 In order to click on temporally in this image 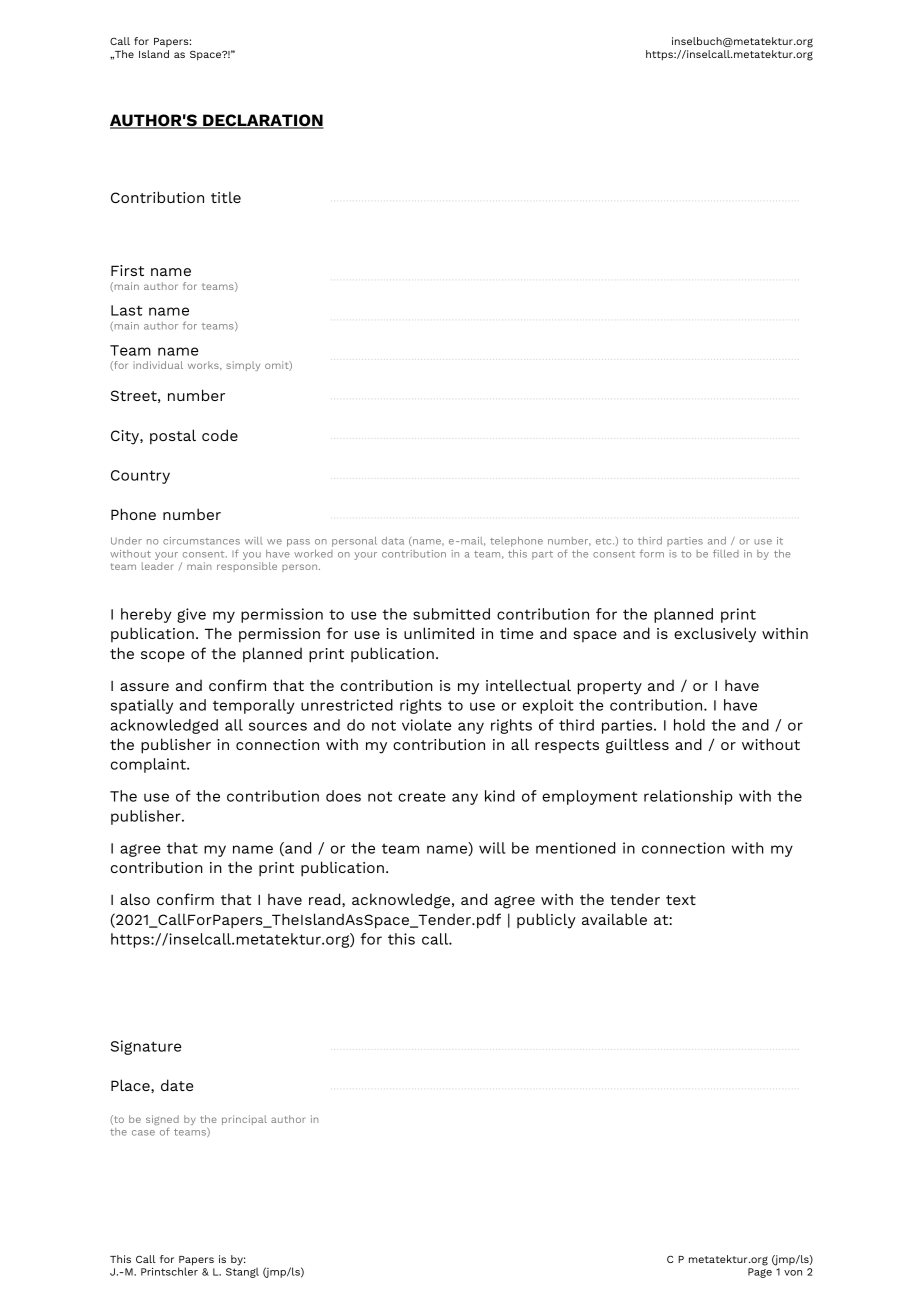, I will do `click(254, 706)`.
